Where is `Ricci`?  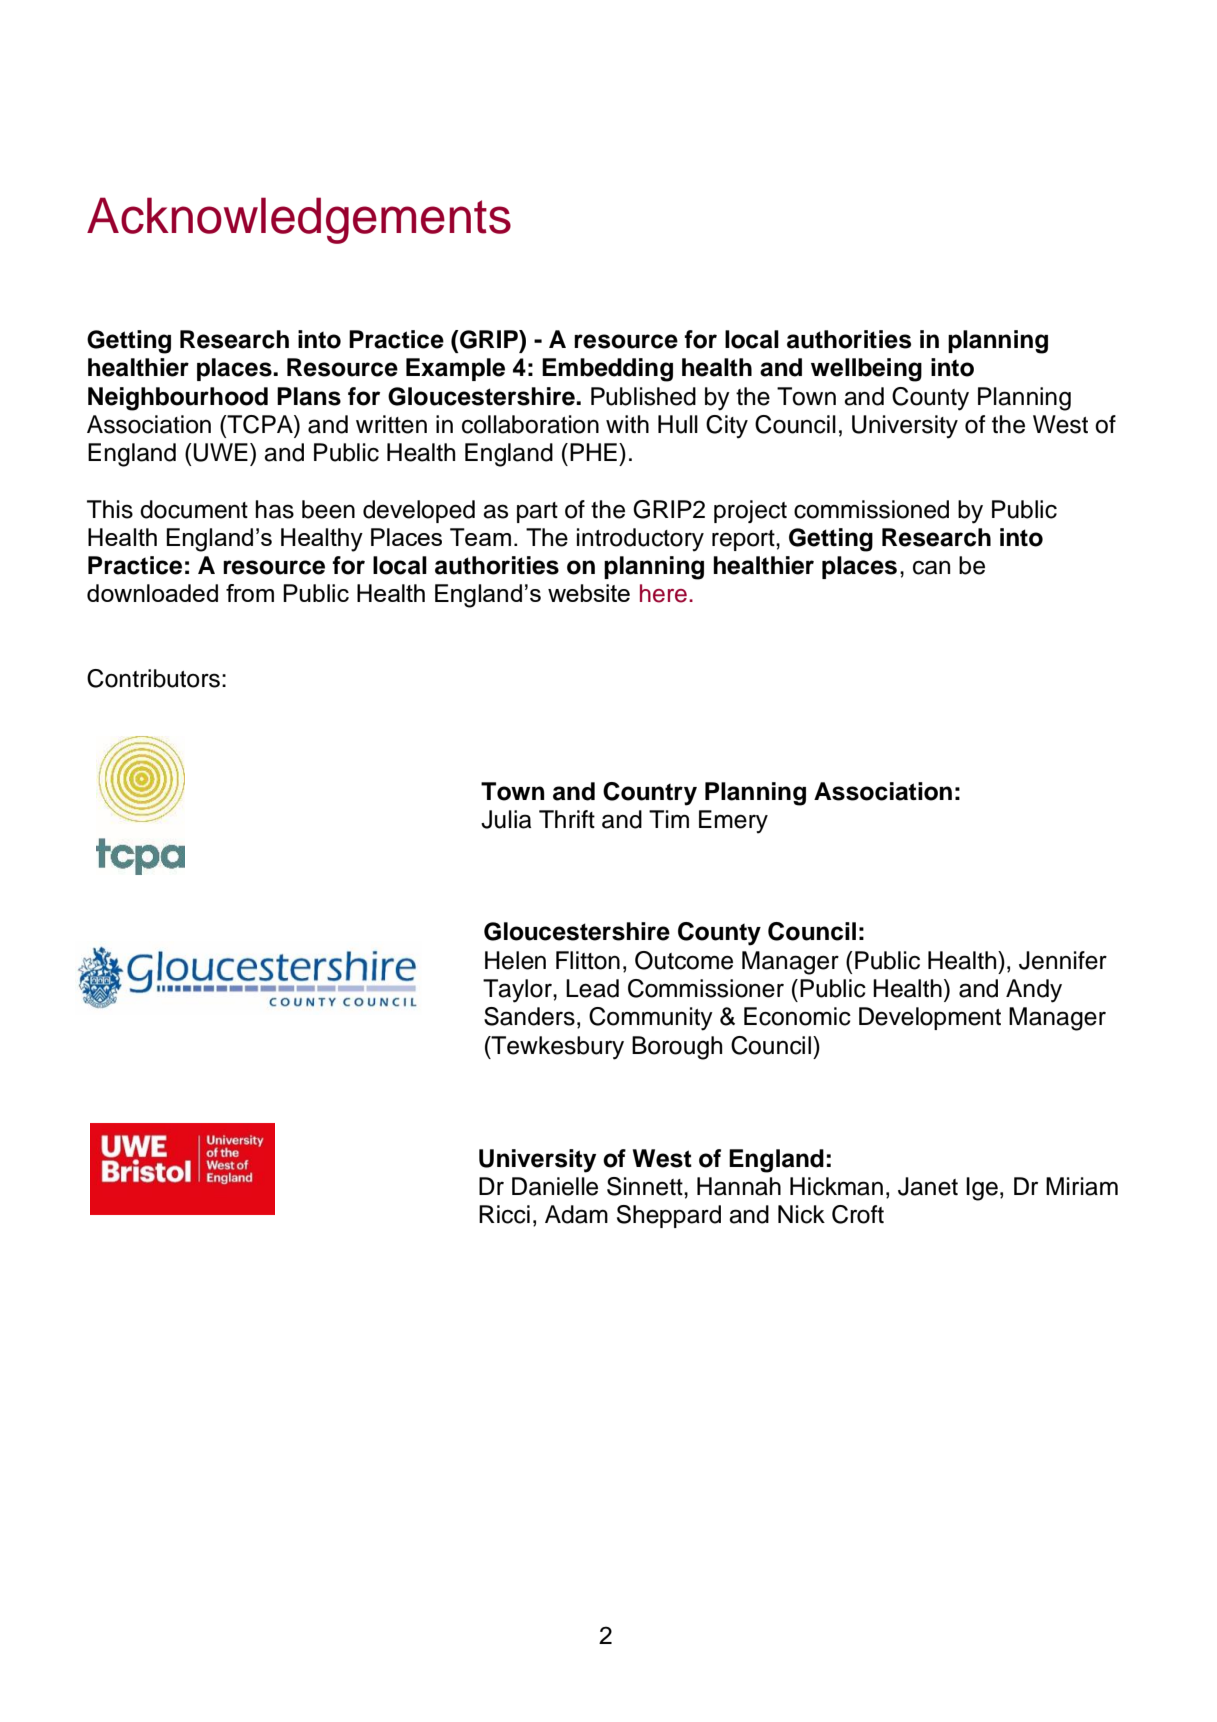 Ricci is located at coordinates (504, 1214).
